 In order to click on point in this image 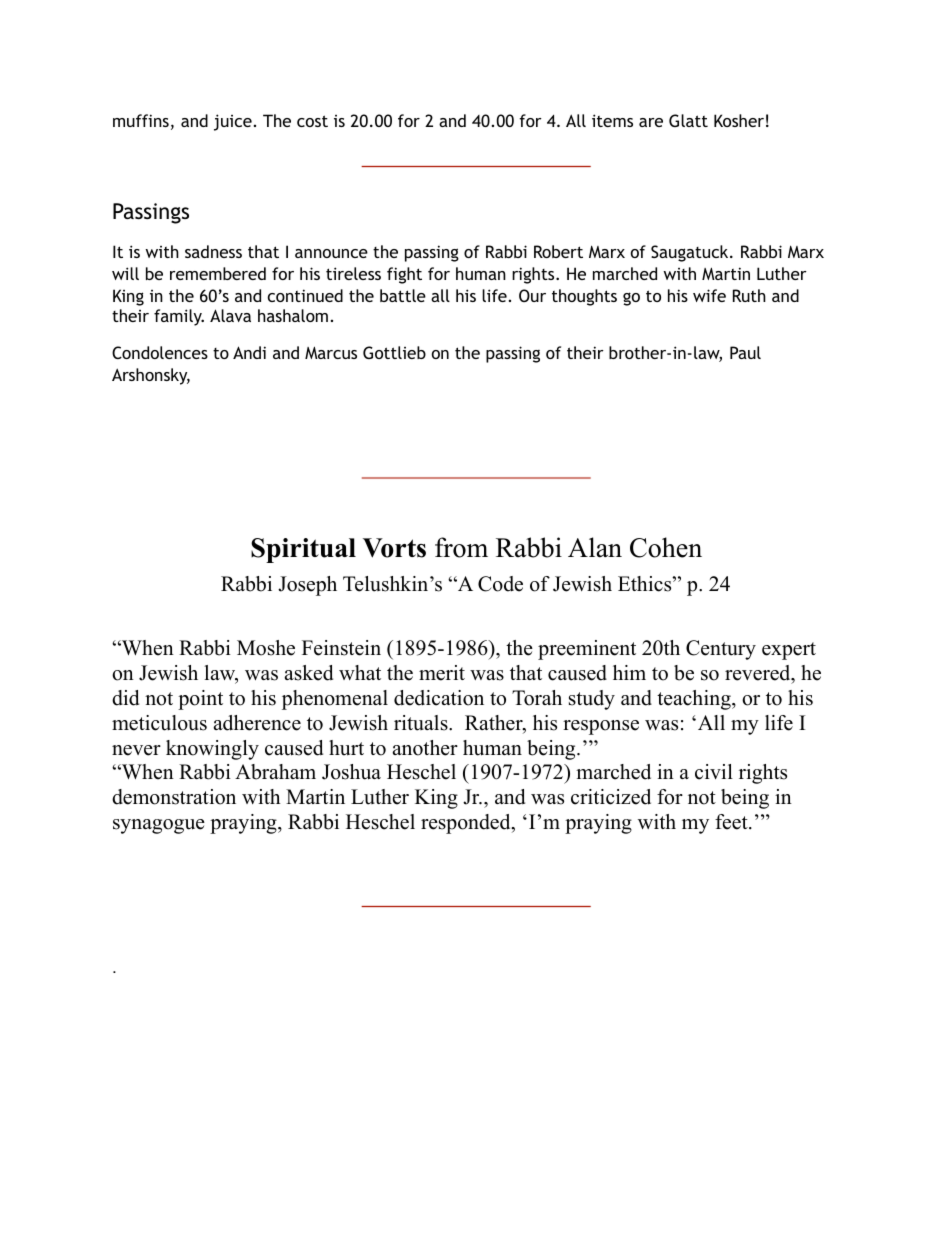, I will do `click(200, 700)`.
